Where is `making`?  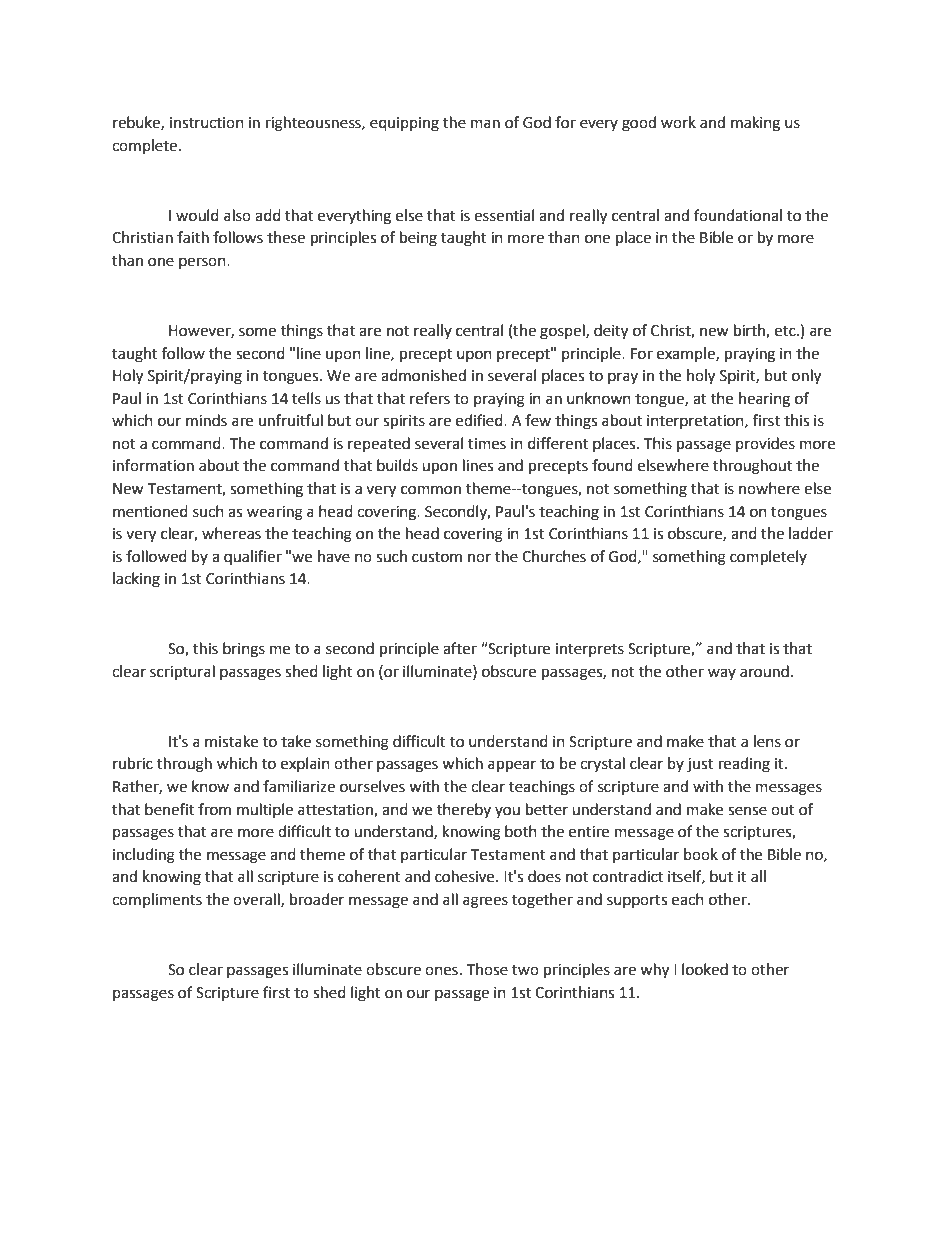
making is located at coordinates (755, 124).
